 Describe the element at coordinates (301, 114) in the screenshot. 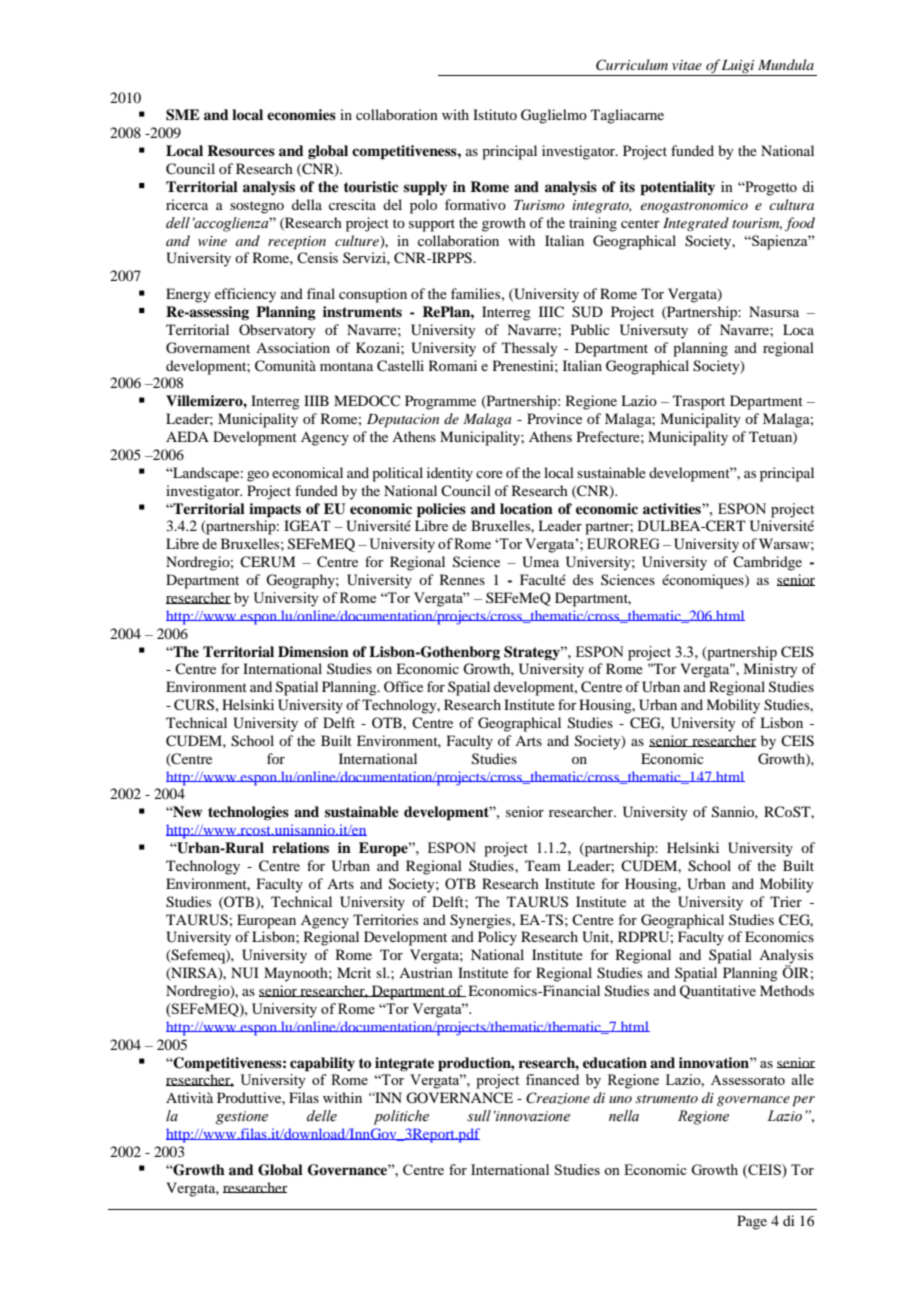

I see `economies` at that location.
